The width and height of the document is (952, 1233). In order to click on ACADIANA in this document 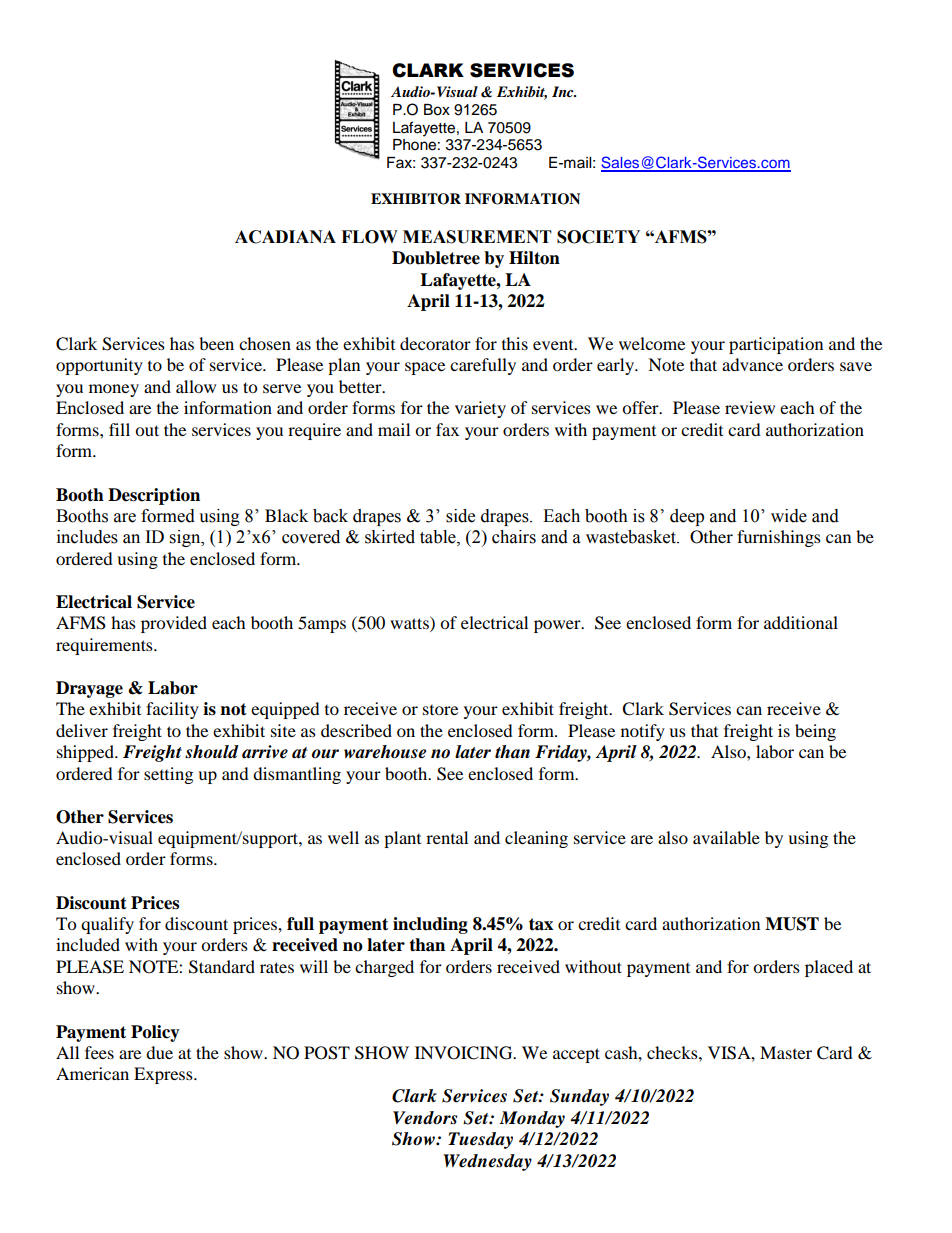, I will do `click(285, 237)`.
